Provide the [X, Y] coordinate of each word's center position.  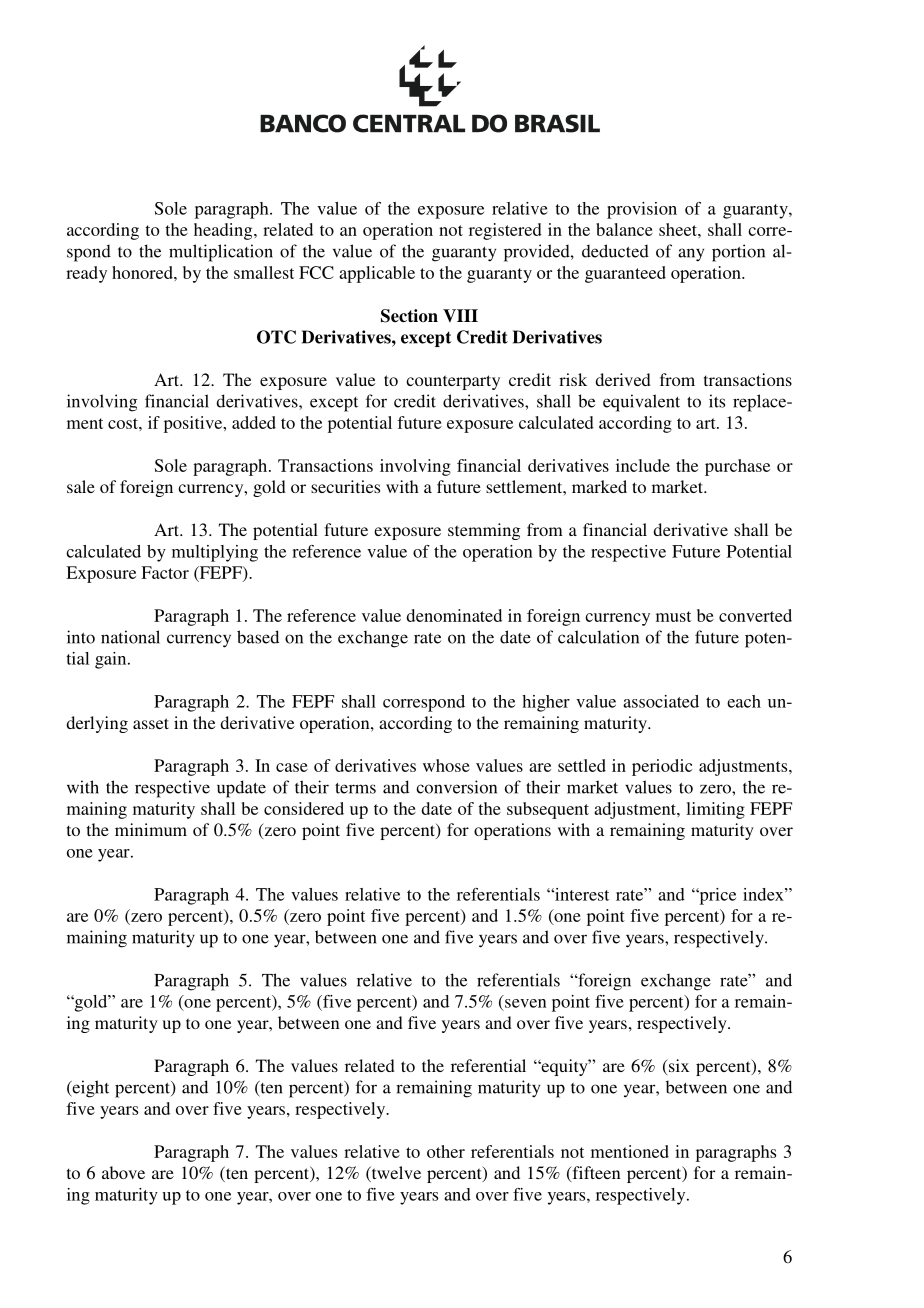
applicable [377, 274]
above [123, 1172]
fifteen [595, 1174]
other [446, 1151]
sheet [679, 229]
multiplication [221, 253]
